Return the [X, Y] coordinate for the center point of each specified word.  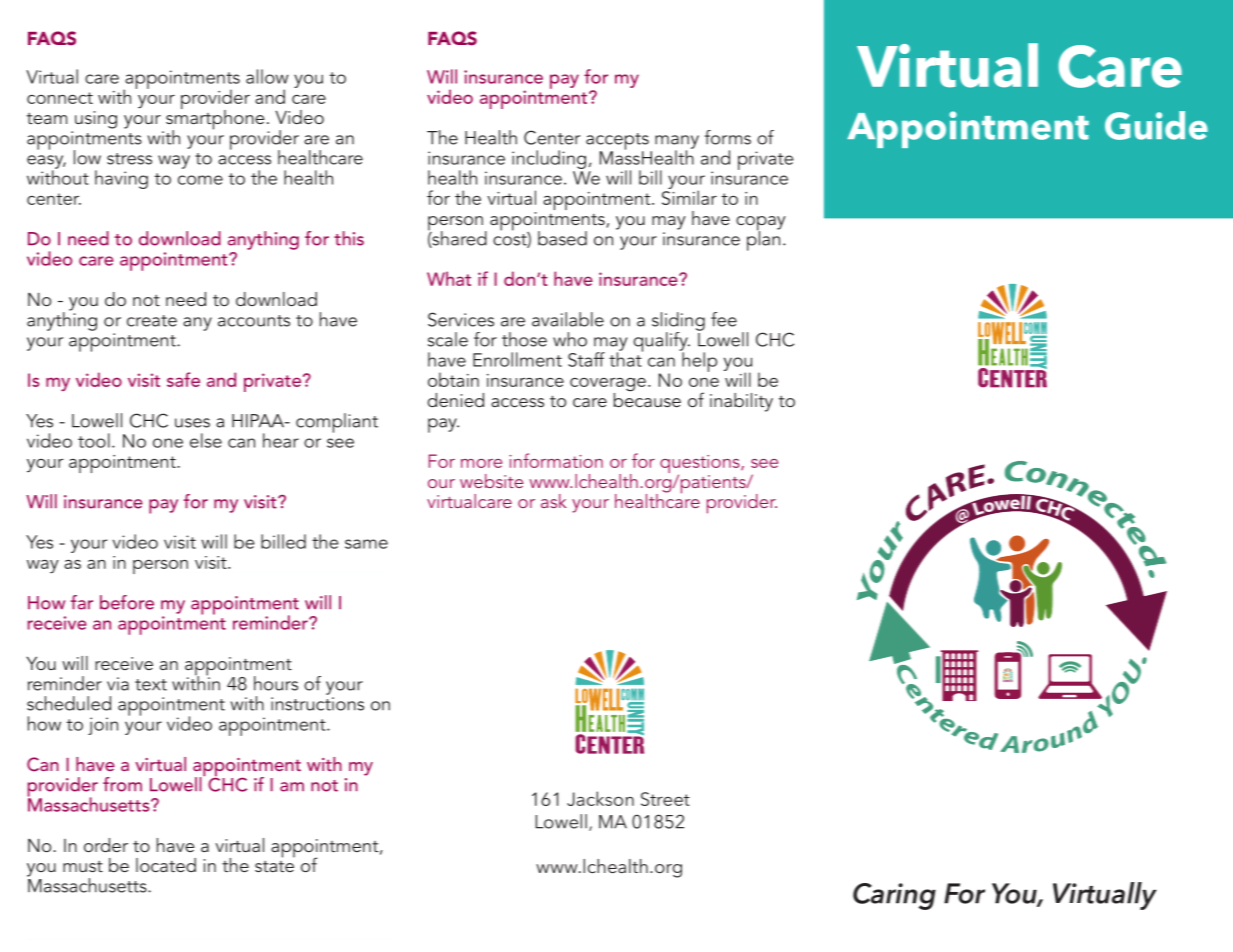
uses [192, 423]
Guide [1156, 125]
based [562, 238]
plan [763, 240]
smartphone [215, 119]
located [166, 865]
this [349, 238]
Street [665, 799]
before [127, 602]
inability [741, 402]
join [103, 726]
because [647, 398]
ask [554, 501]
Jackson [600, 798]
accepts [618, 142]
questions [701, 465]
